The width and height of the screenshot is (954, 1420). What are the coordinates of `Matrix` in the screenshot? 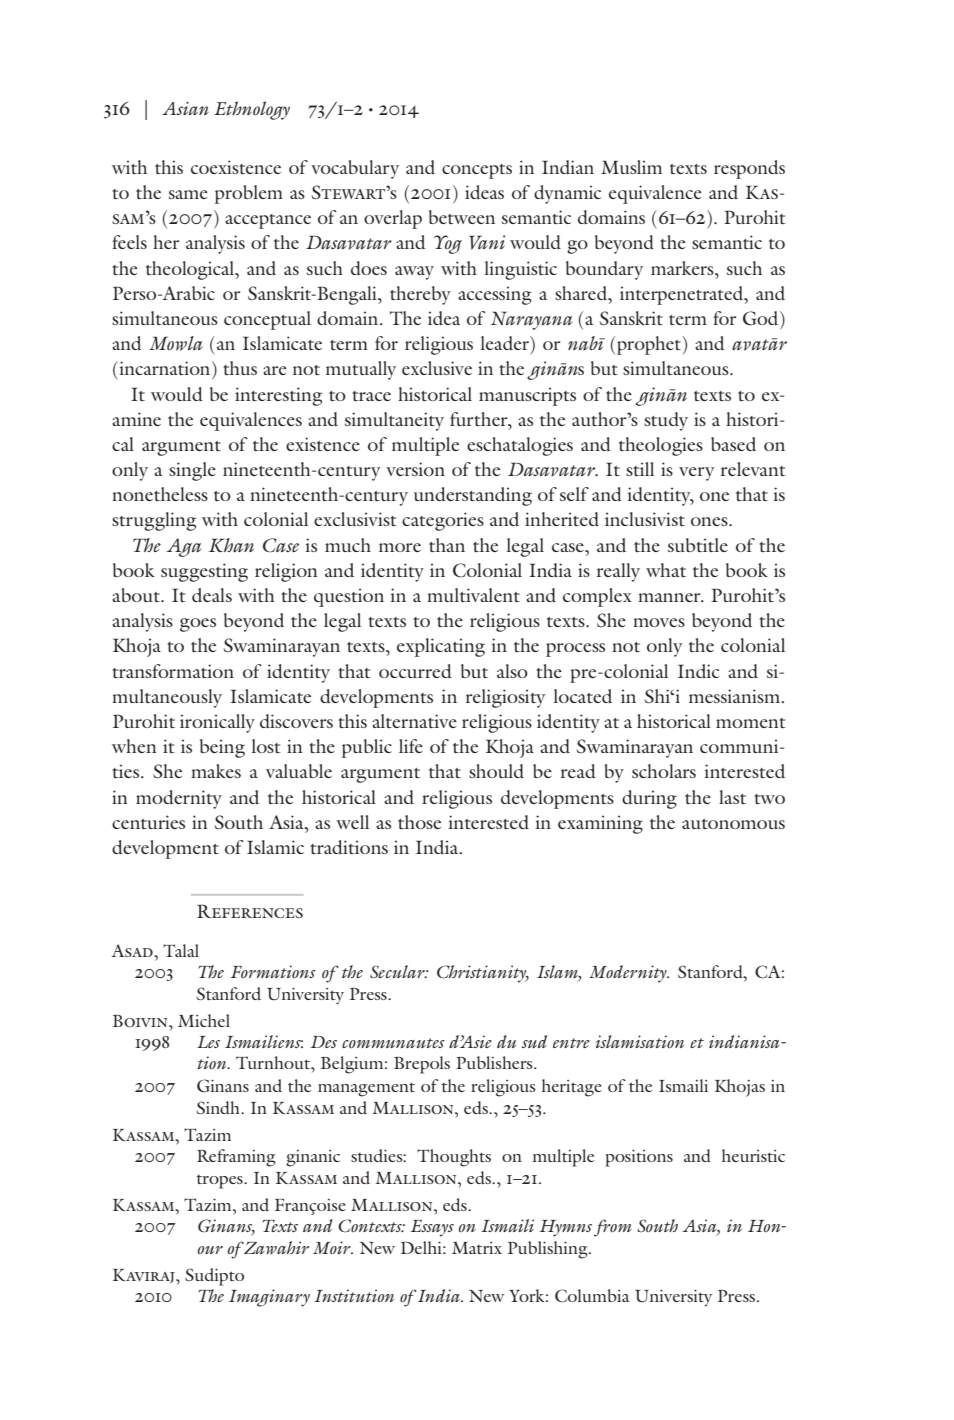 It's located at (477, 1248).
